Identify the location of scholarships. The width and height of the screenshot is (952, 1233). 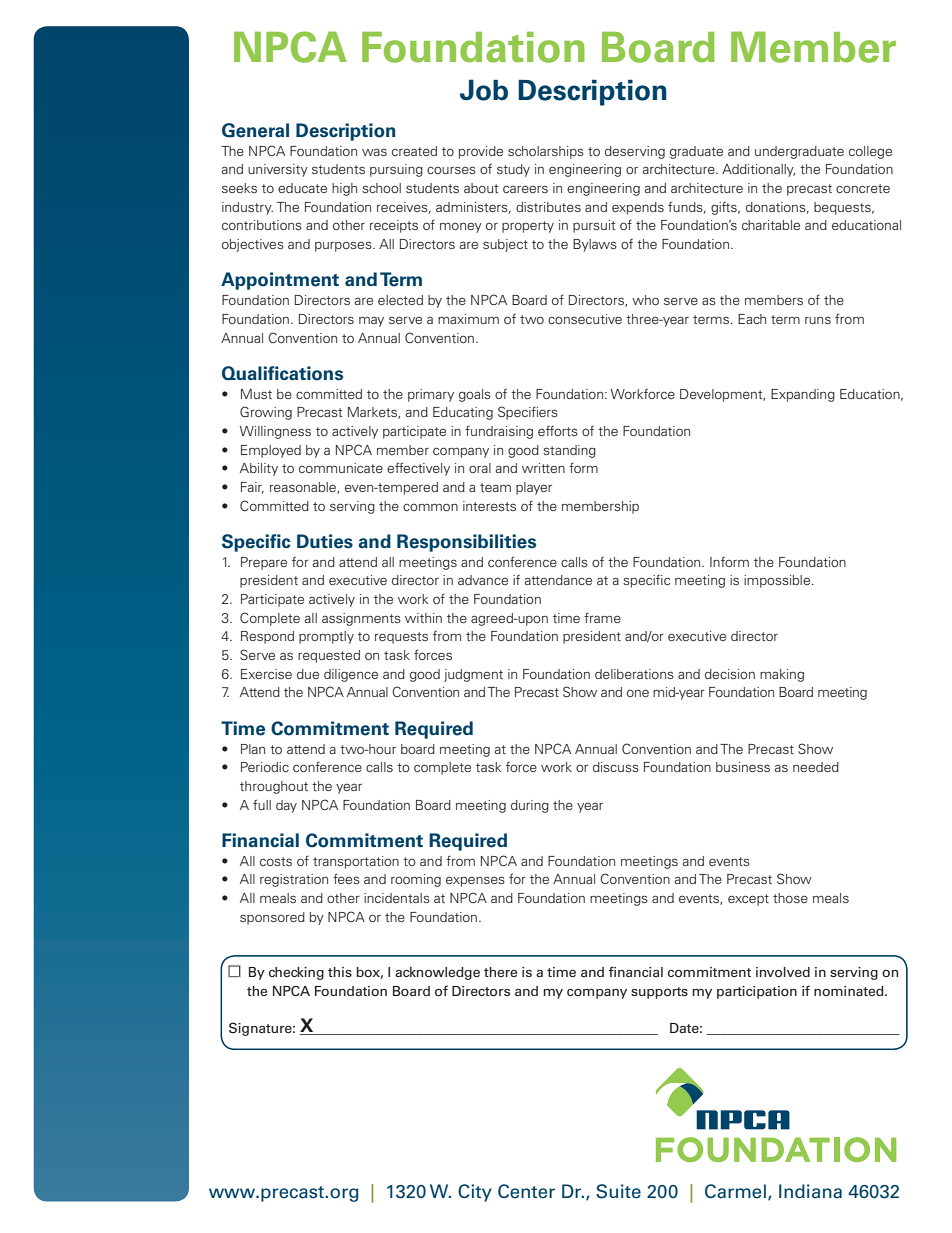
(546, 152).
